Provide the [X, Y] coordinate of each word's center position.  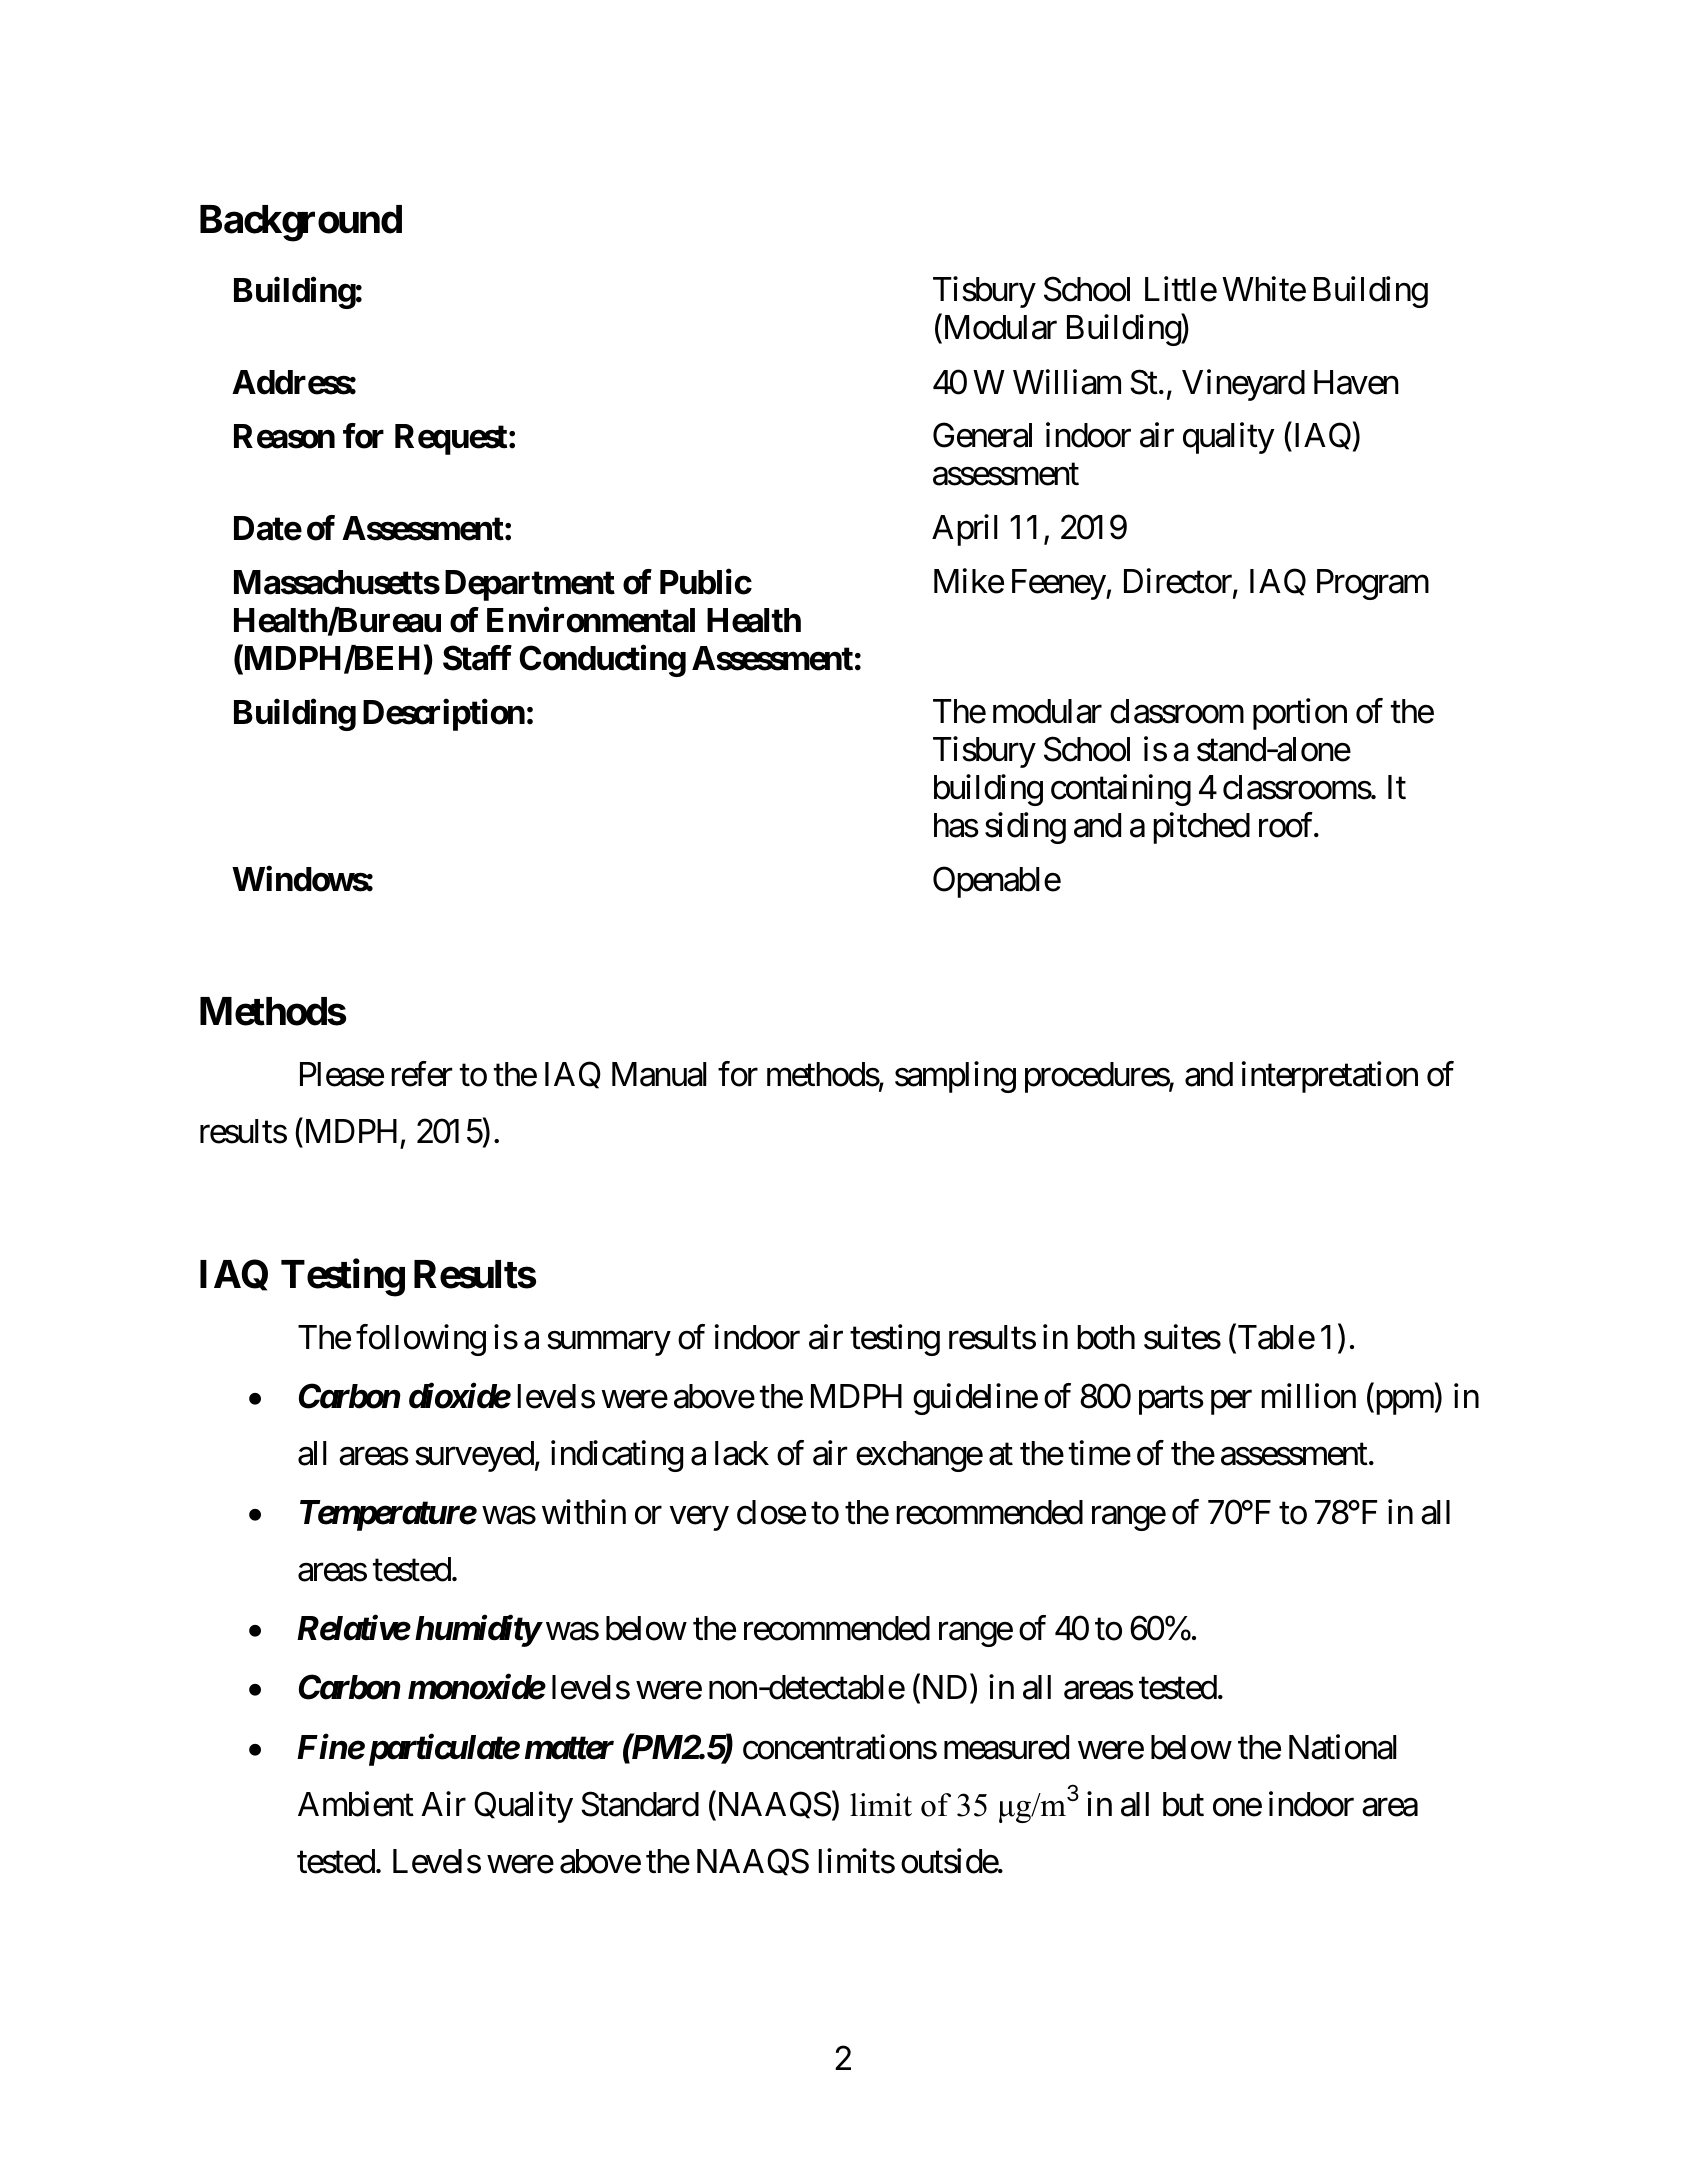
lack [742, 1453]
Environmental [591, 620]
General [982, 435]
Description [444, 715]
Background [301, 223]
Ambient [356, 1804]
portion [1300, 714]
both [1106, 1337]
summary [609, 1343]
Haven [1356, 382]
